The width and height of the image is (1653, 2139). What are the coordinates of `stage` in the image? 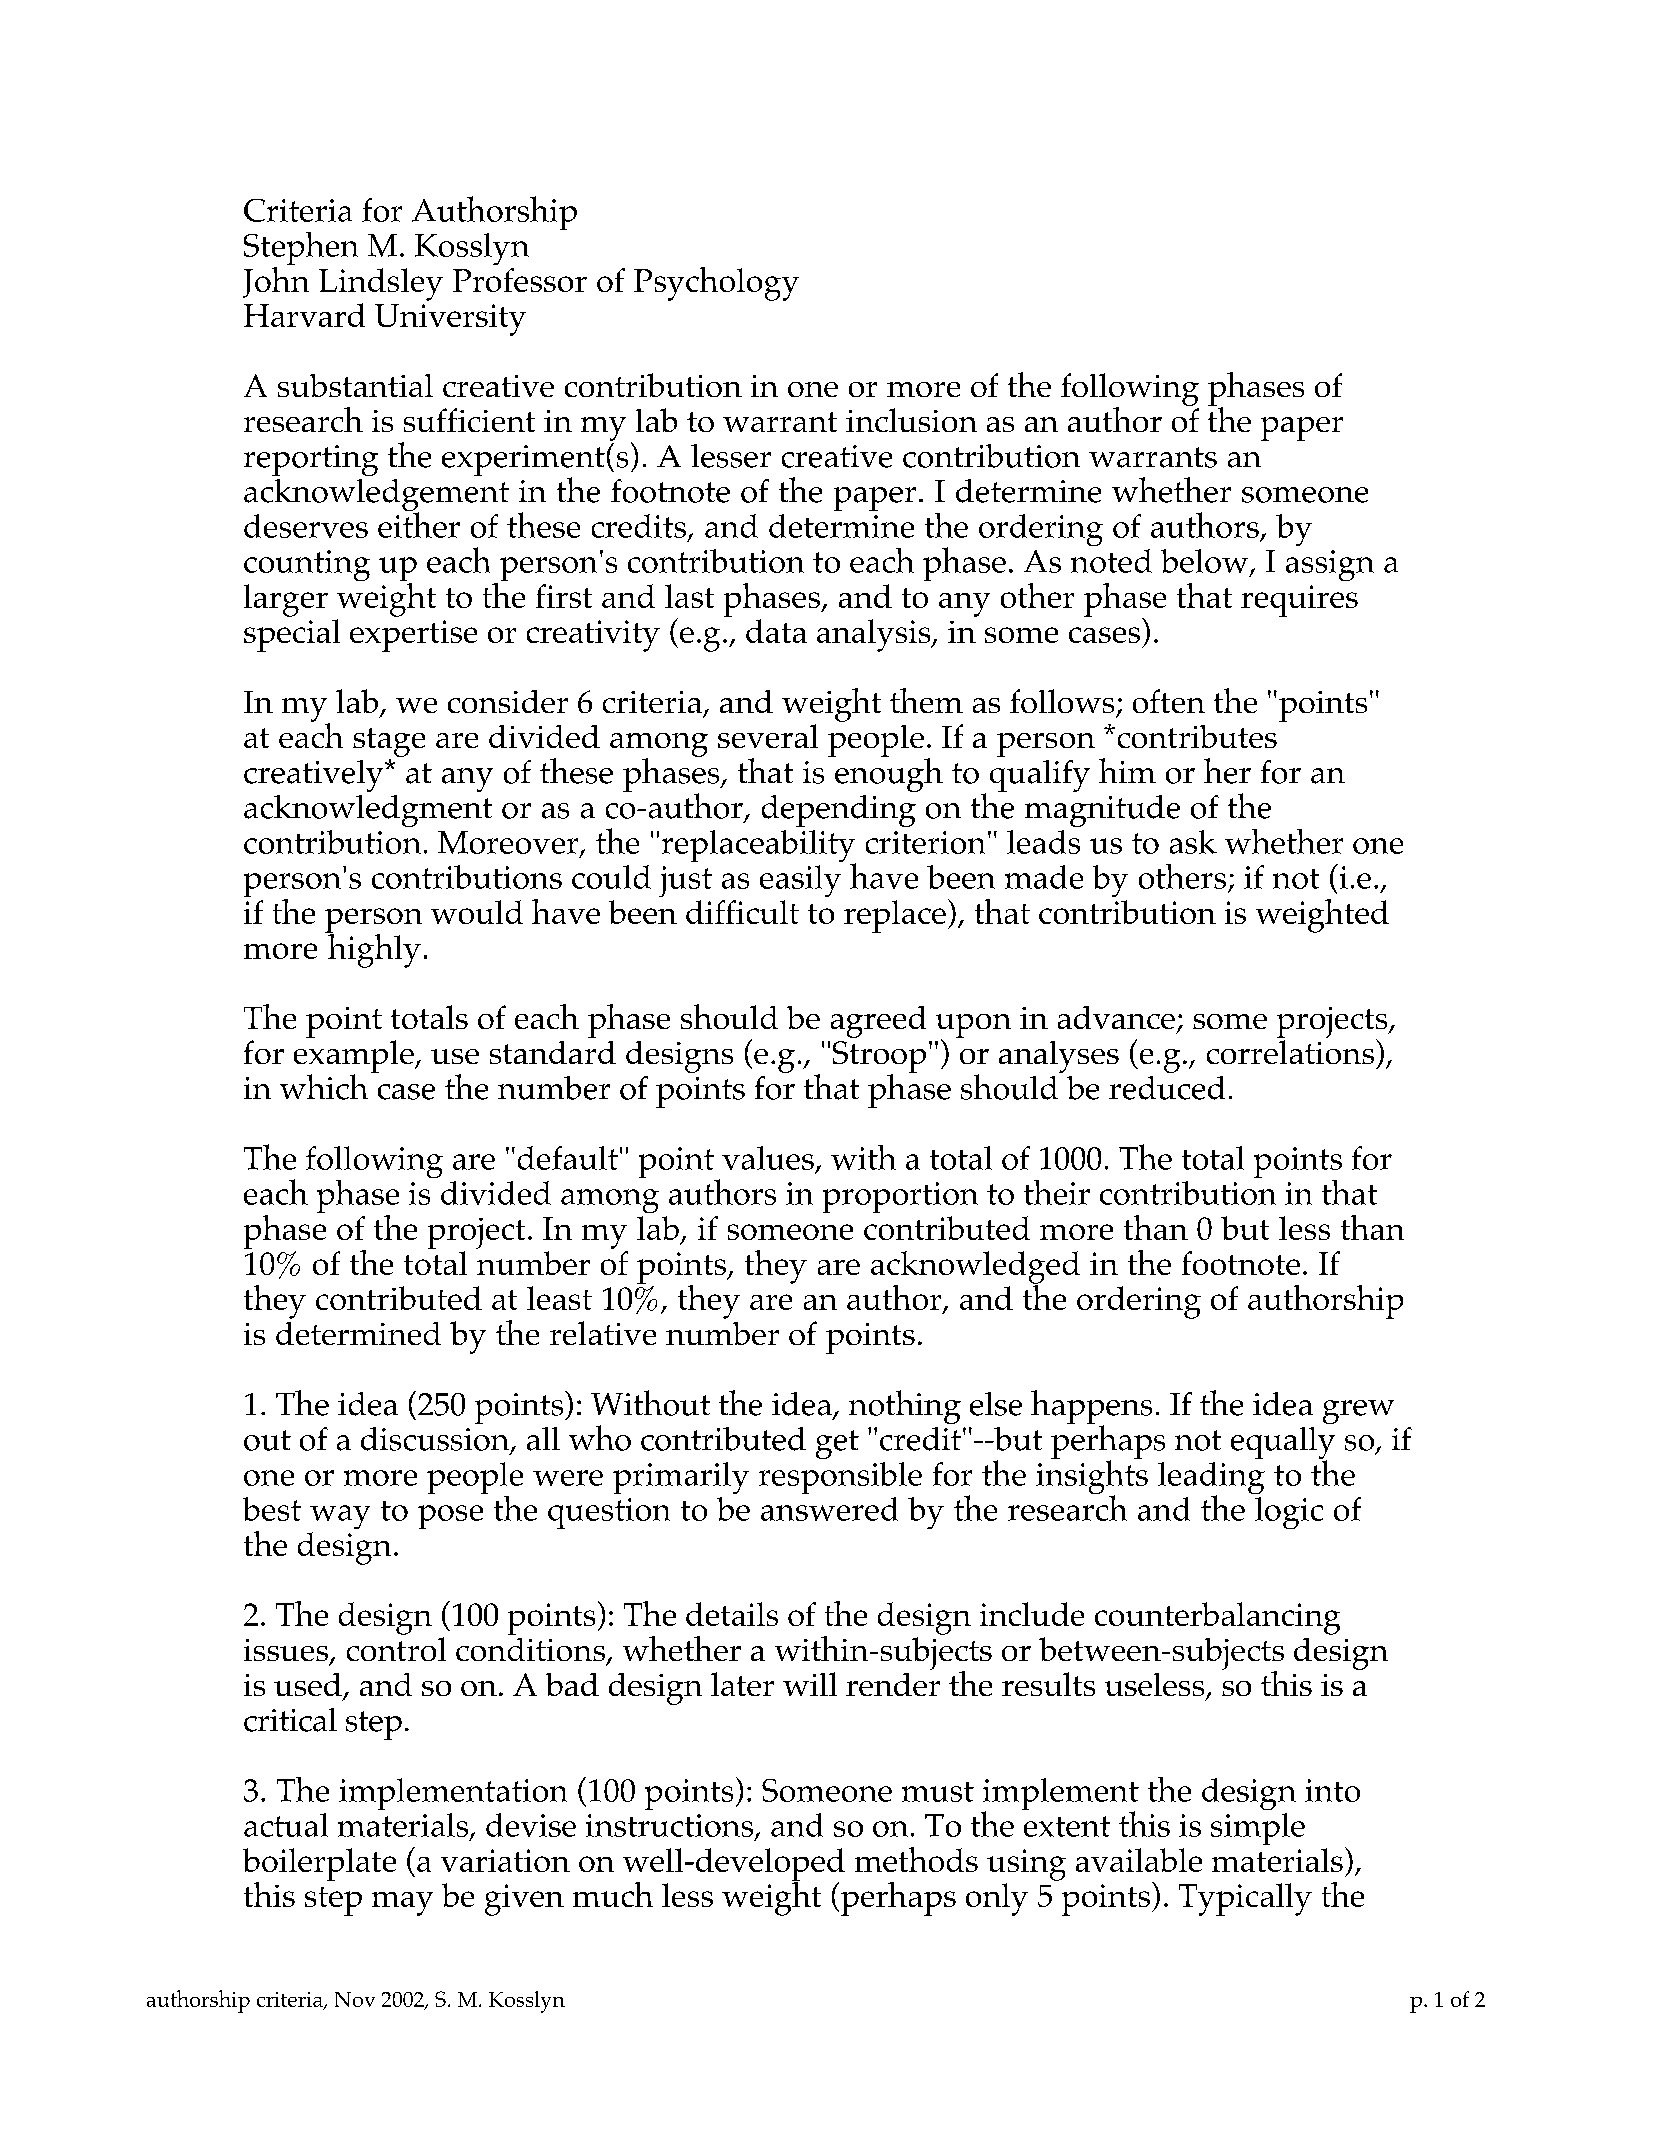 It's located at (389, 742).
